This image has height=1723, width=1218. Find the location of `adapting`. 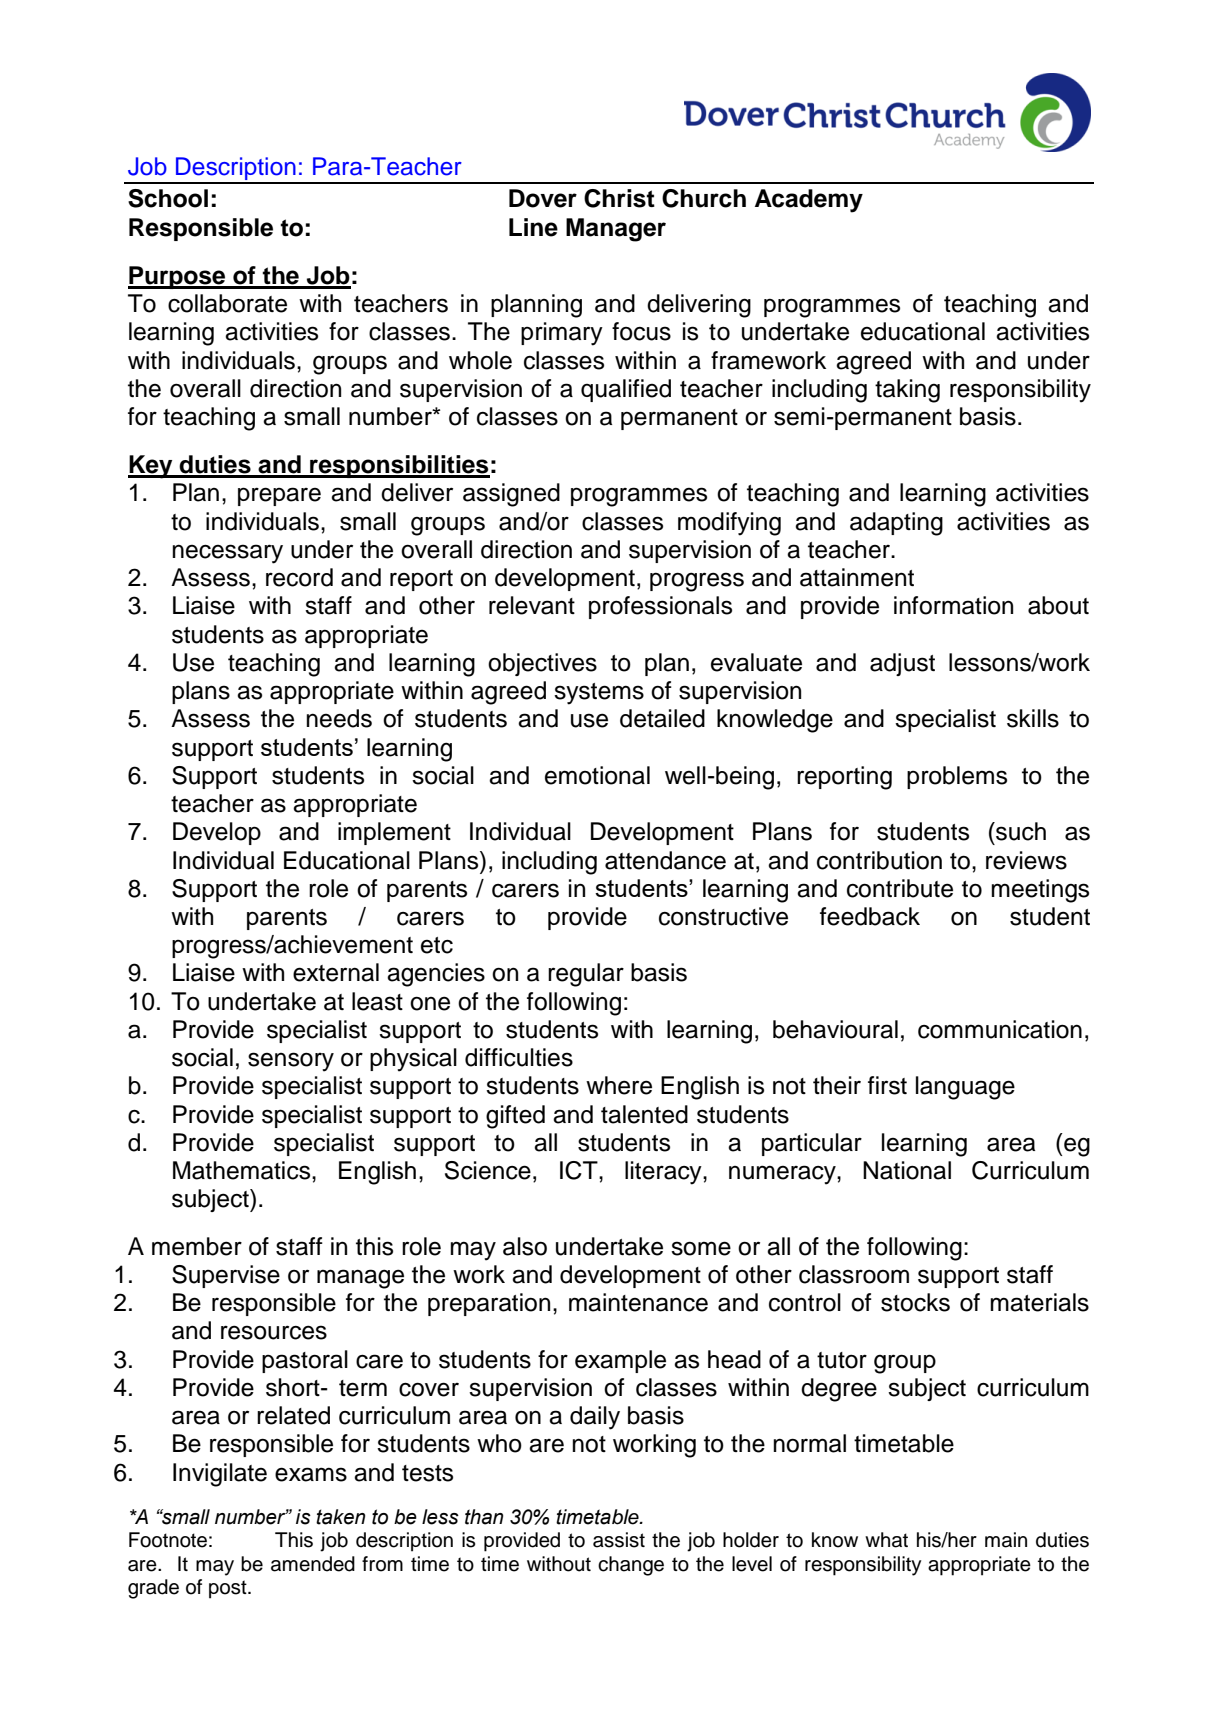

adapting is located at coordinates (896, 524).
